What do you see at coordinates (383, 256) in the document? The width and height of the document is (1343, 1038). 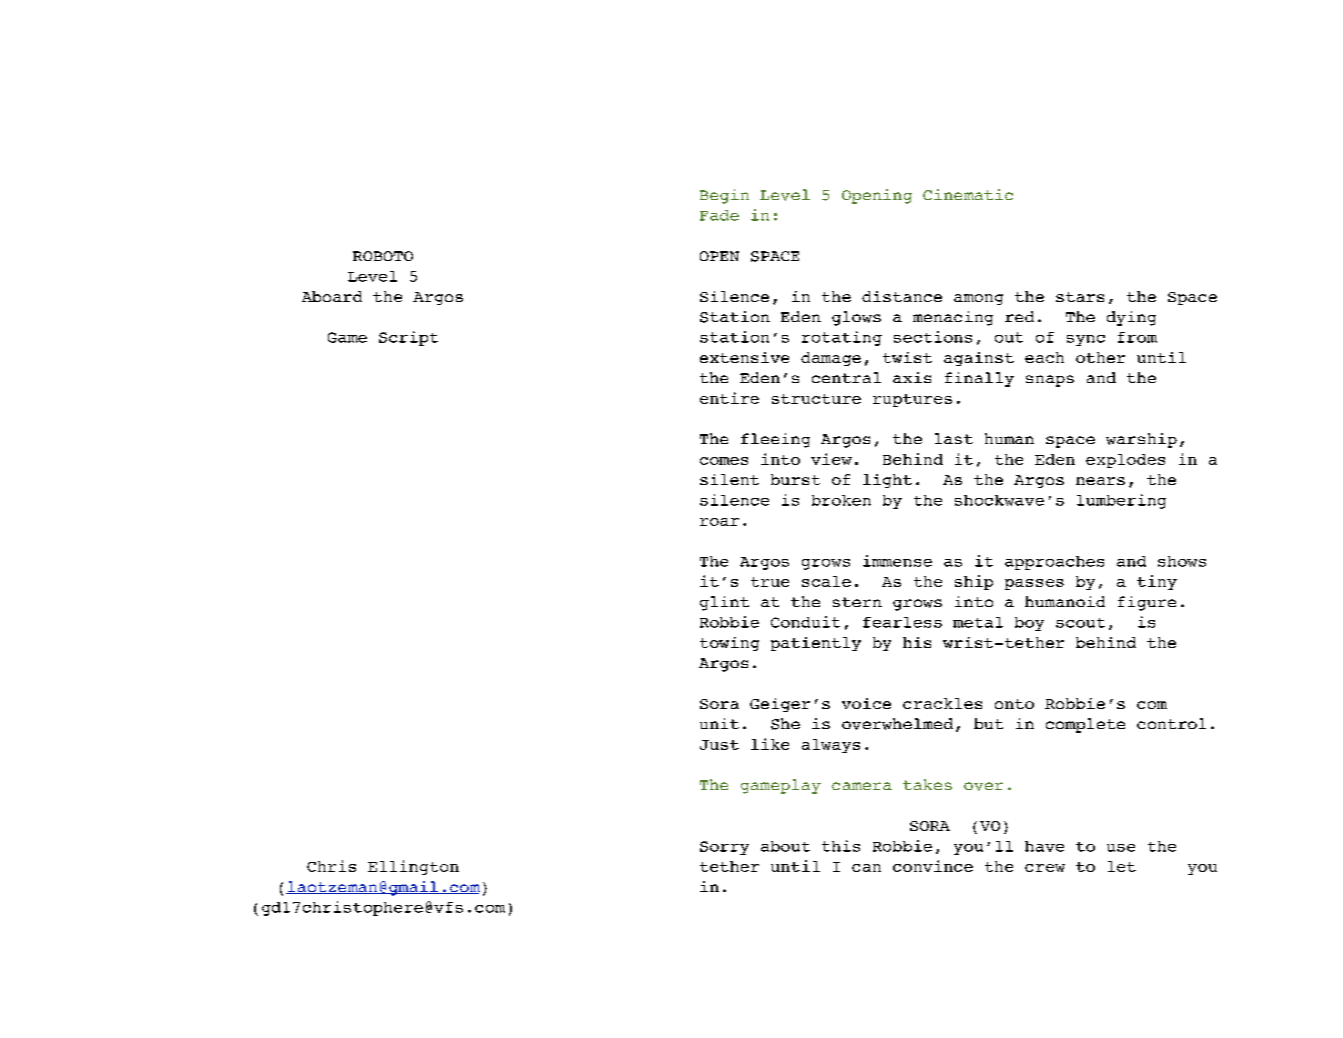 I see `ROBOTO` at bounding box center [383, 256].
